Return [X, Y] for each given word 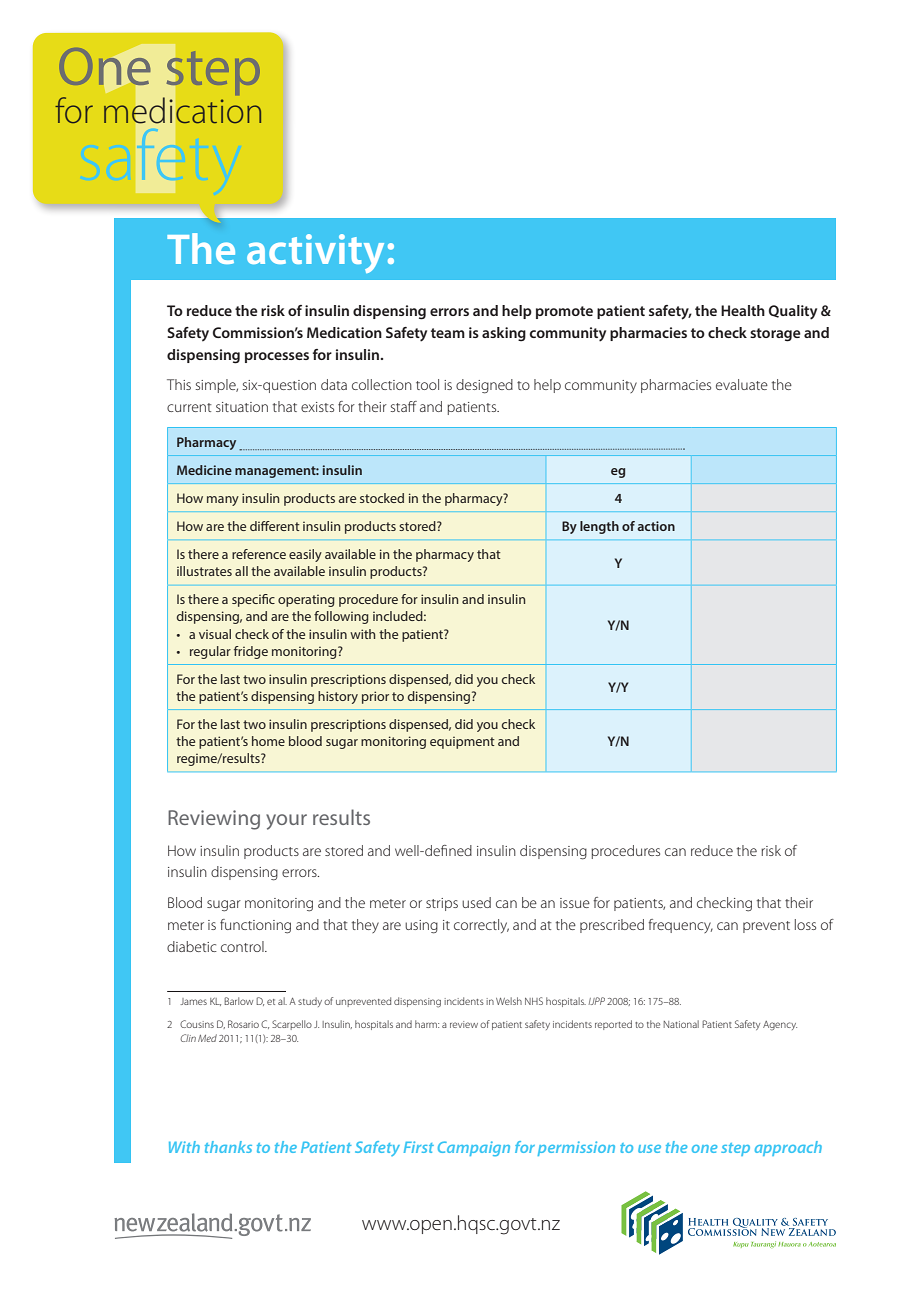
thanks [228, 1147]
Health [743, 310]
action [656, 526]
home [268, 741]
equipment [462, 743]
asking [504, 334]
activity [315, 253]
